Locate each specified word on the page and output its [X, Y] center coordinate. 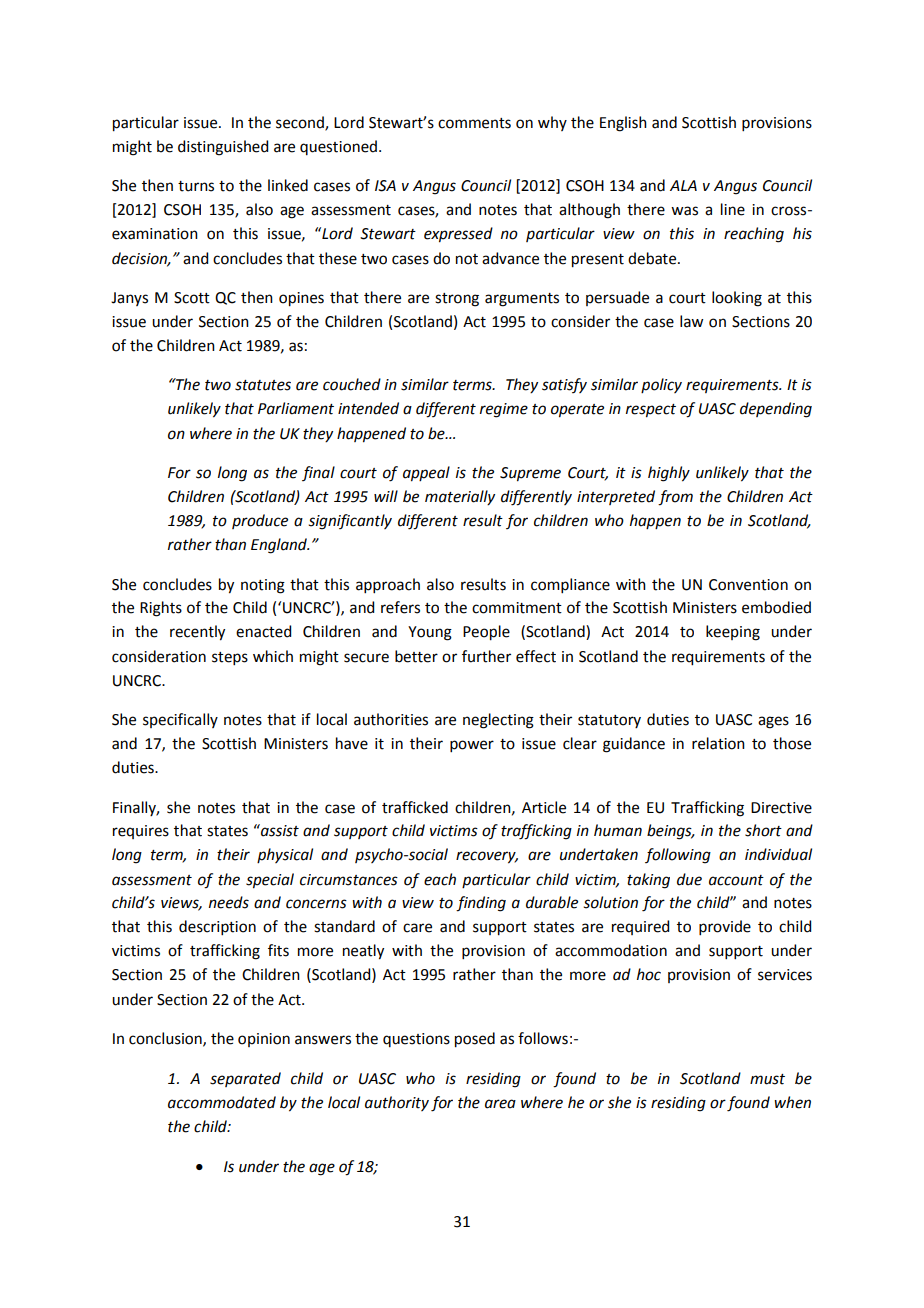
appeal [426, 474]
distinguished [223, 148]
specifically [180, 720]
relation [718, 743]
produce [260, 521]
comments [474, 123]
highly [669, 474]
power [472, 746]
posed [475, 1040]
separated [245, 1079]
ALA [683, 185]
